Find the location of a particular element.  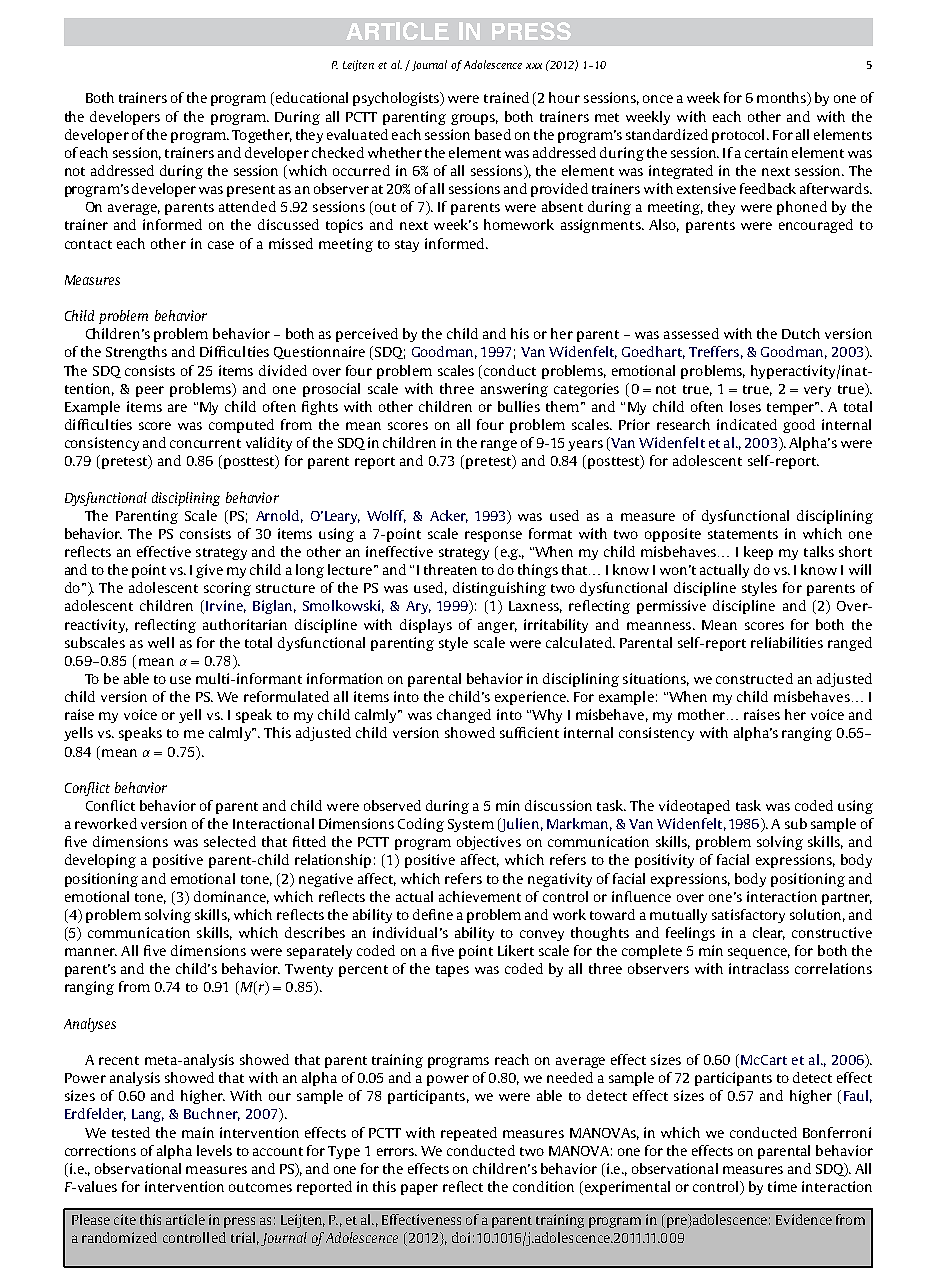

article is located at coordinates (185, 1219).
